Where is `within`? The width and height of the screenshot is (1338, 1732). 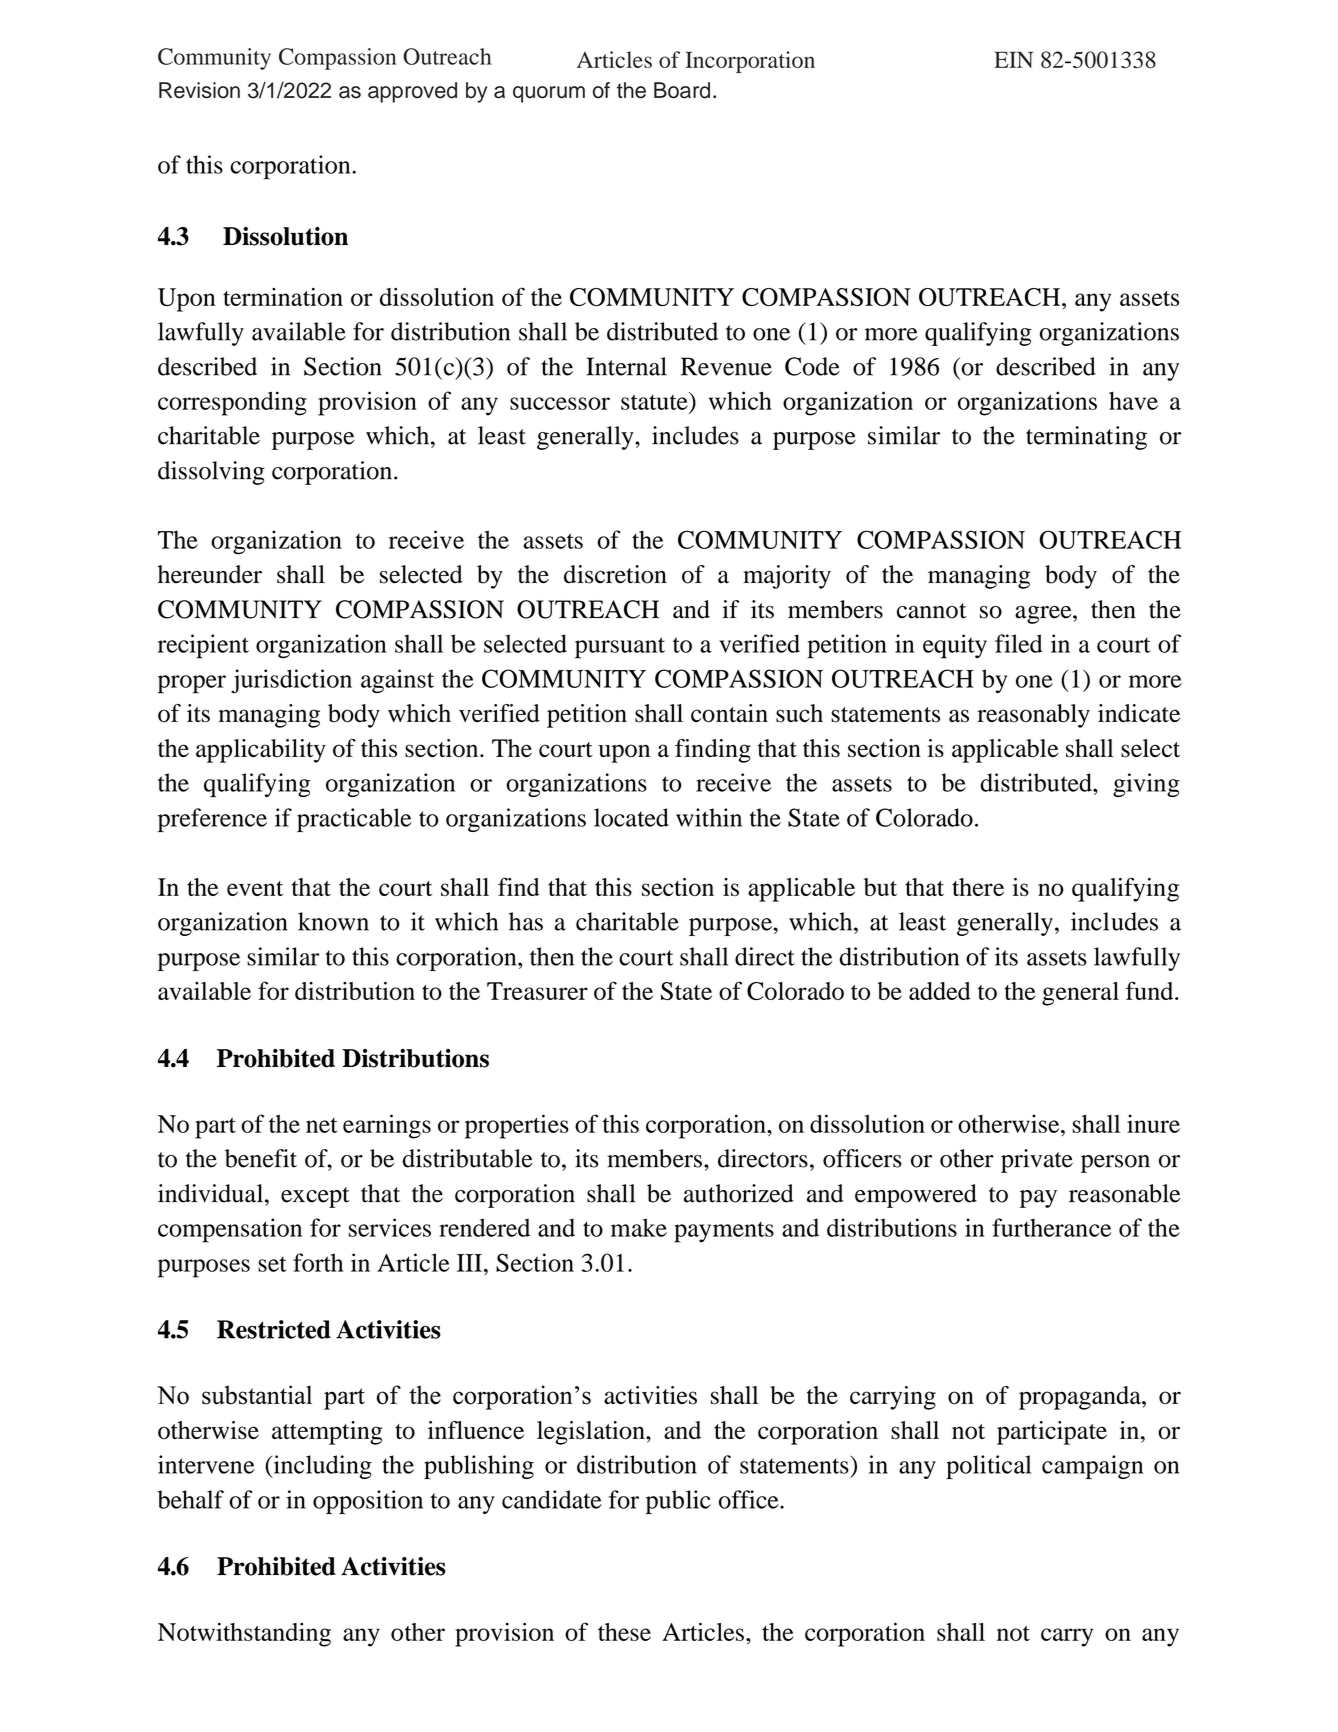 within is located at coordinates (709, 817).
